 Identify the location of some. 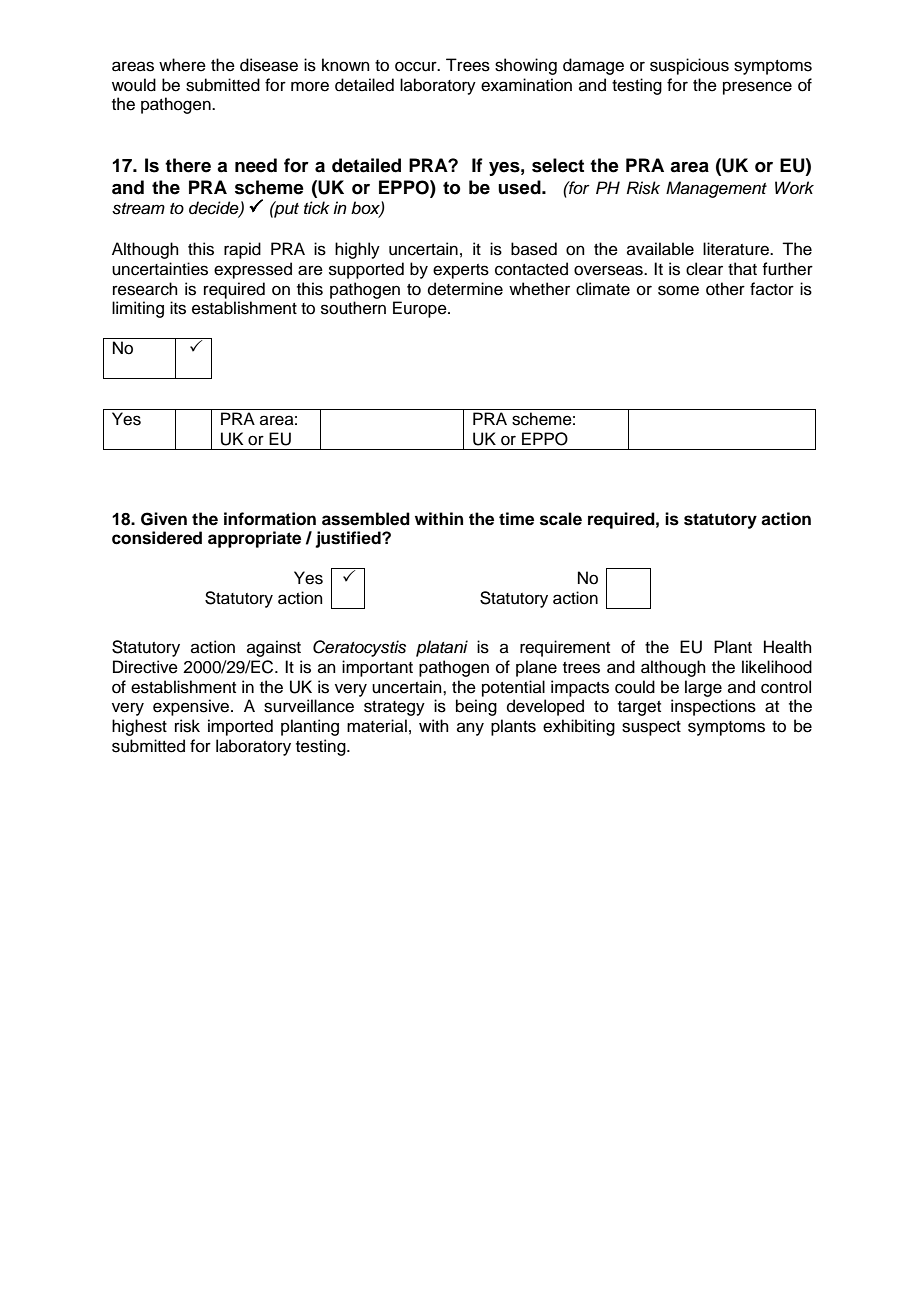
(678, 290).
